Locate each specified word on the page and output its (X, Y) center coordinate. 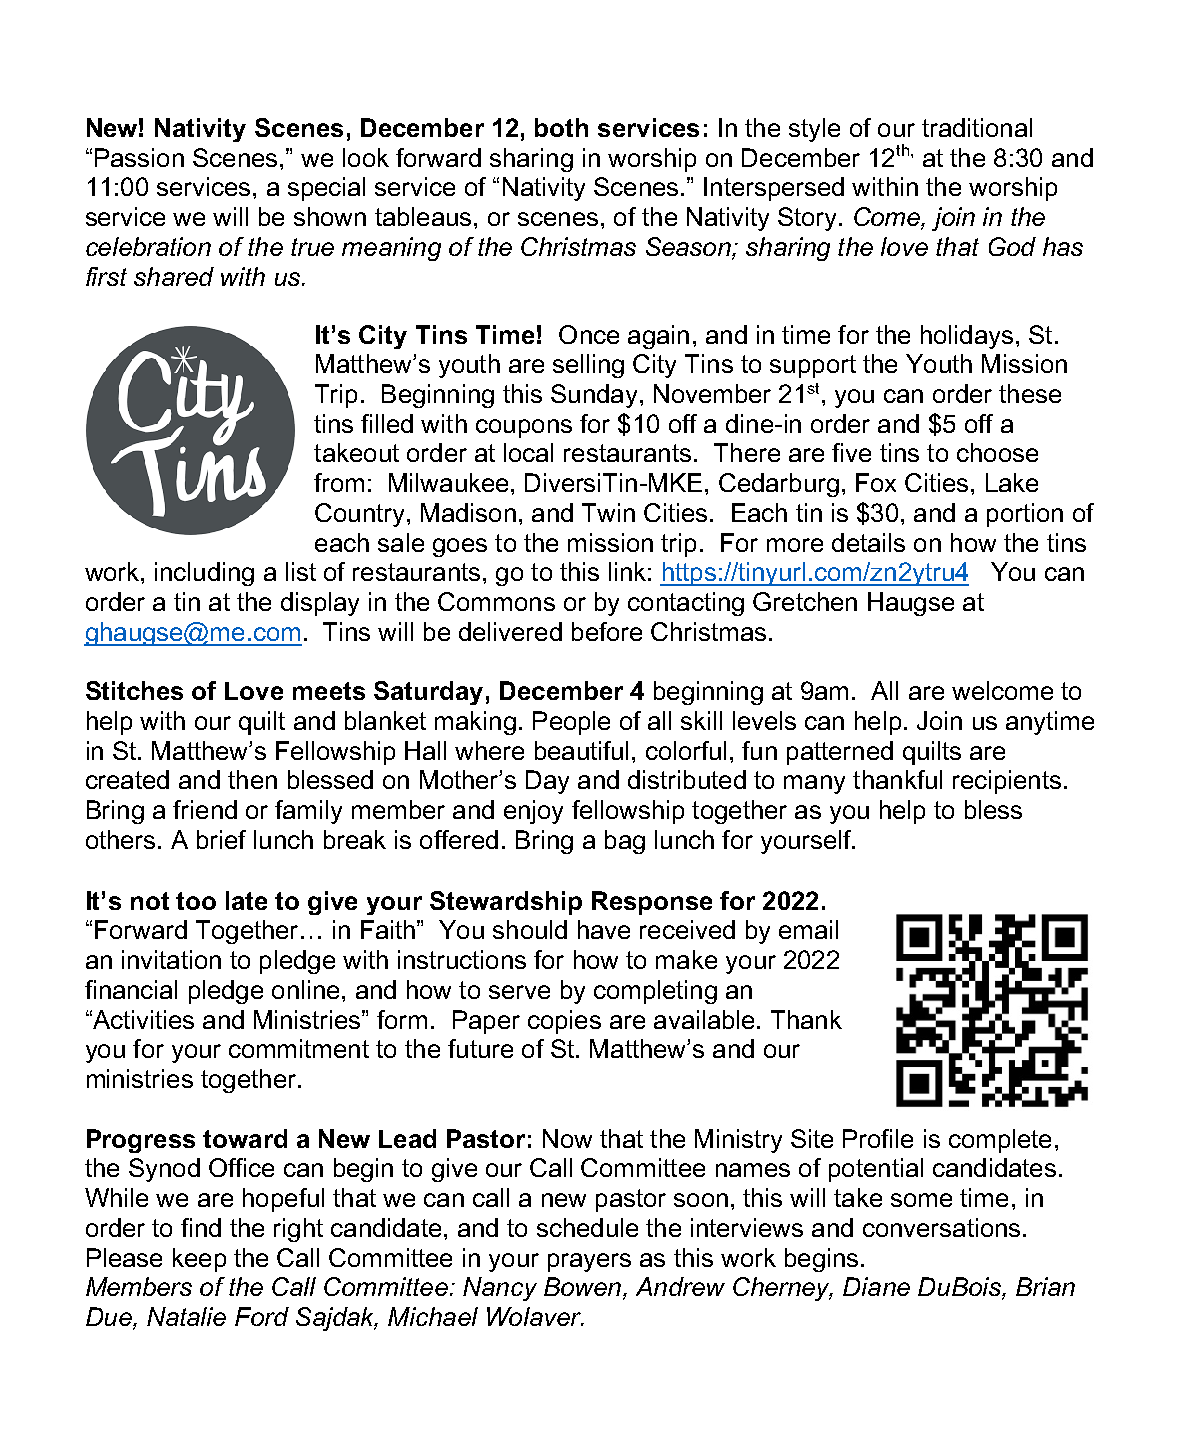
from (339, 482)
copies (564, 1022)
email (808, 929)
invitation (171, 959)
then (252, 779)
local (528, 452)
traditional (977, 127)
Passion (139, 157)
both (561, 127)
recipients (1007, 782)
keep (199, 1260)
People (571, 723)
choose (997, 452)
